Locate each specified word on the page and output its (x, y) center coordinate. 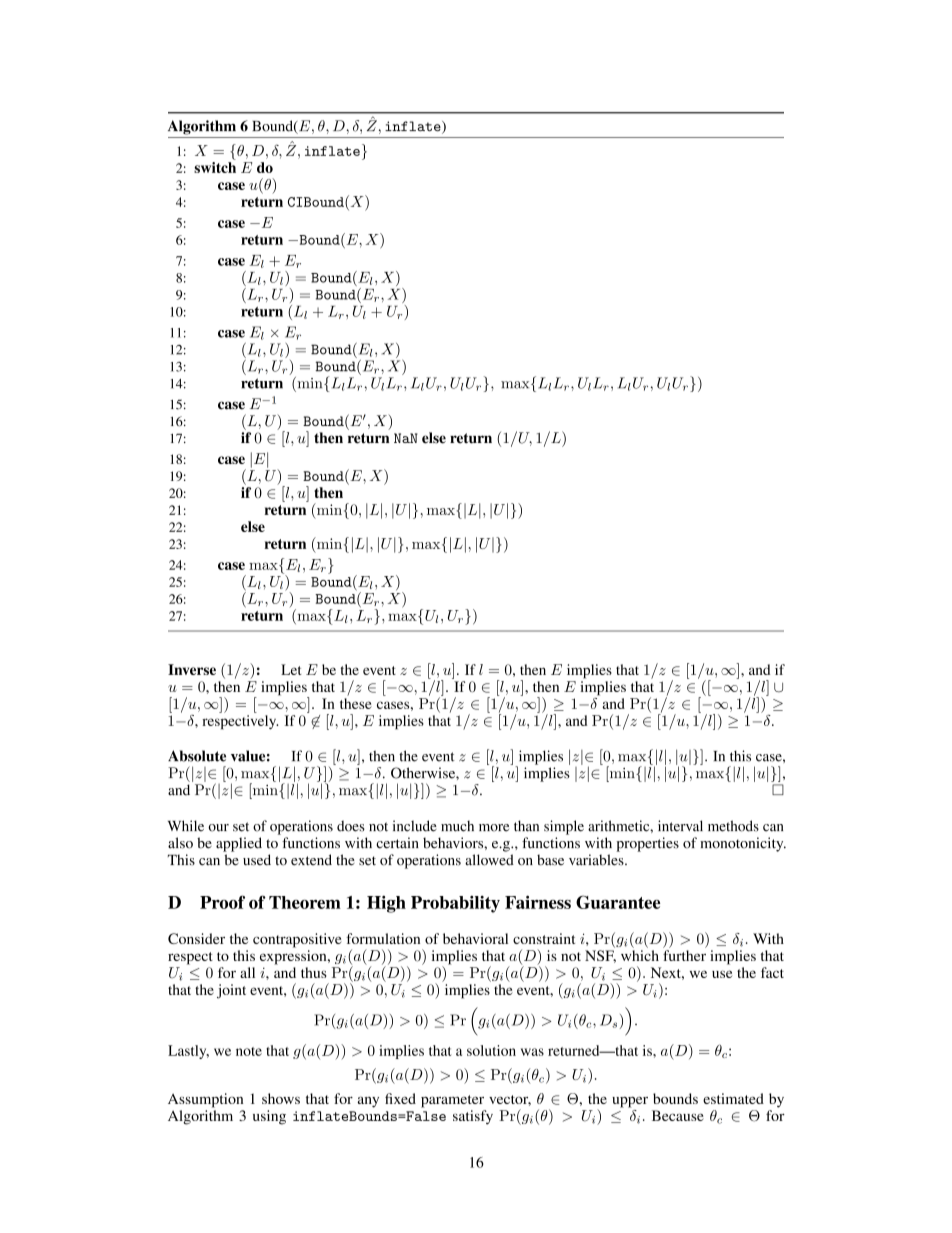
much (457, 826)
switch (215, 167)
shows (281, 1098)
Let (291, 669)
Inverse (192, 669)
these (356, 703)
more (494, 828)
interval (680, 826)
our (218, 828)
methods (733, 826)
